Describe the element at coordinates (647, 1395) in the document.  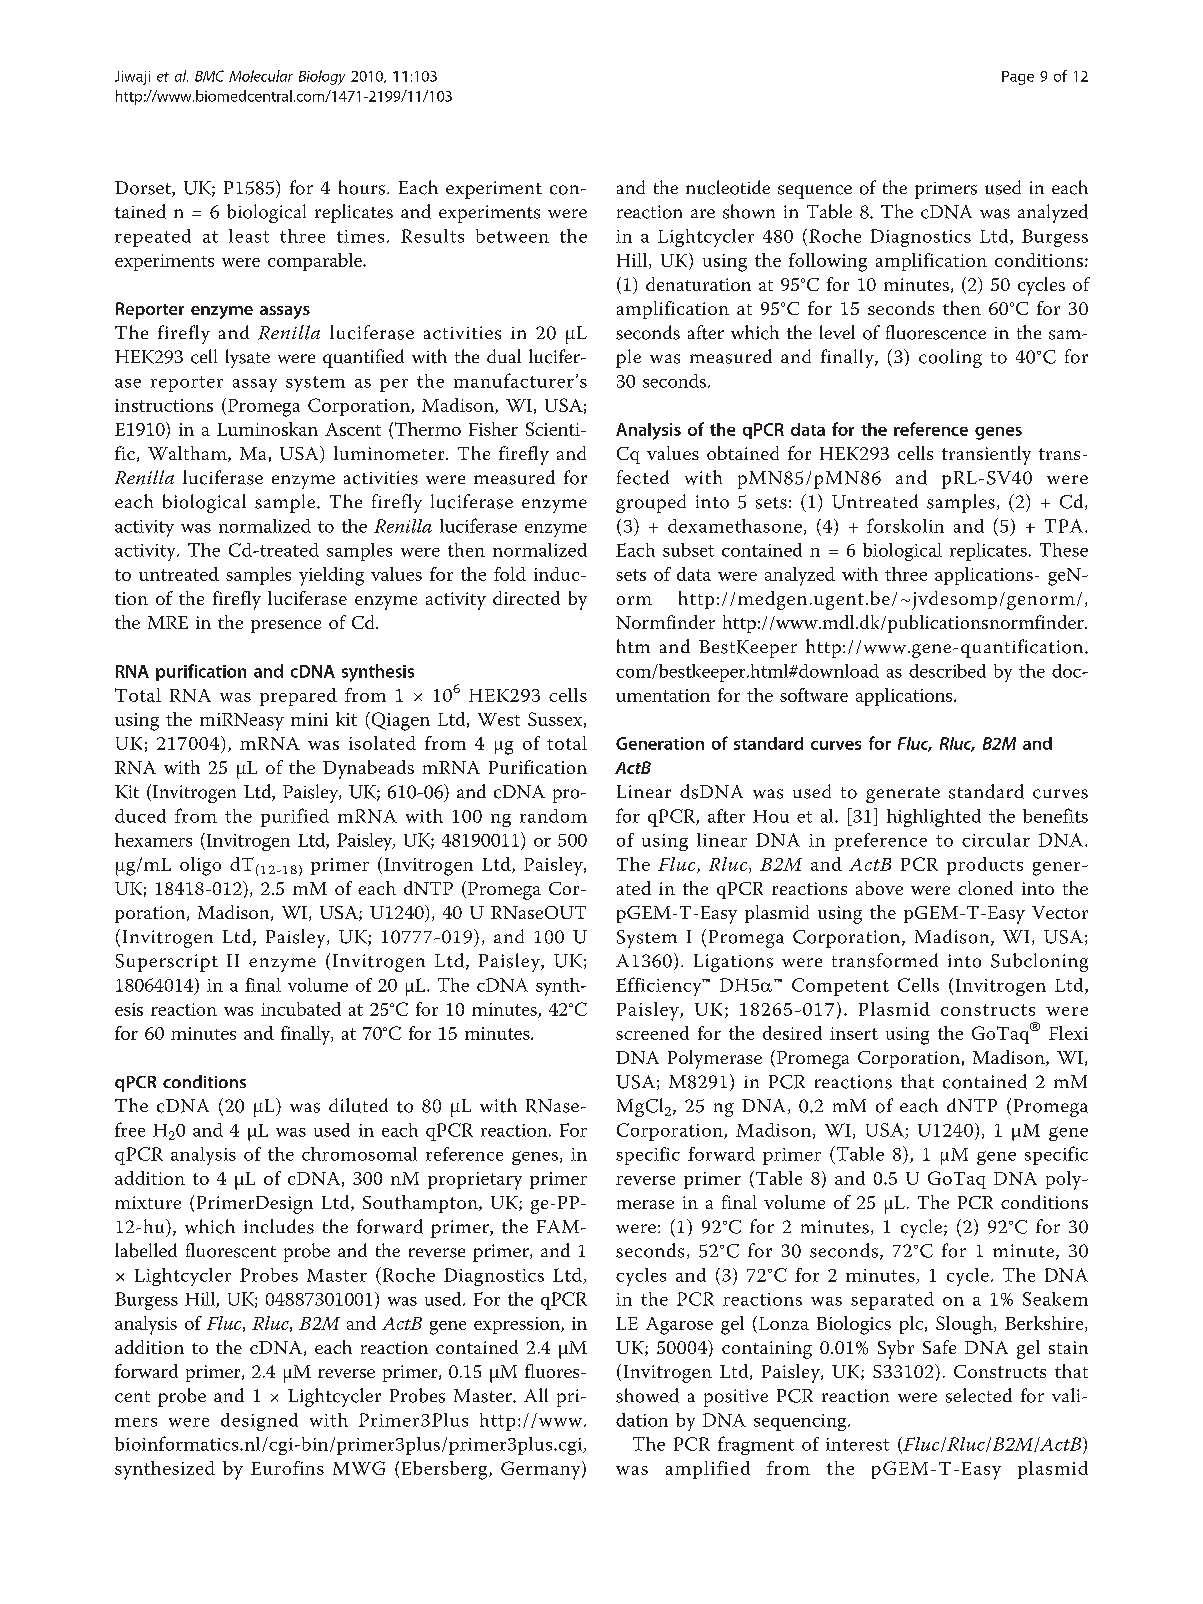
I see `showed` at that location.
